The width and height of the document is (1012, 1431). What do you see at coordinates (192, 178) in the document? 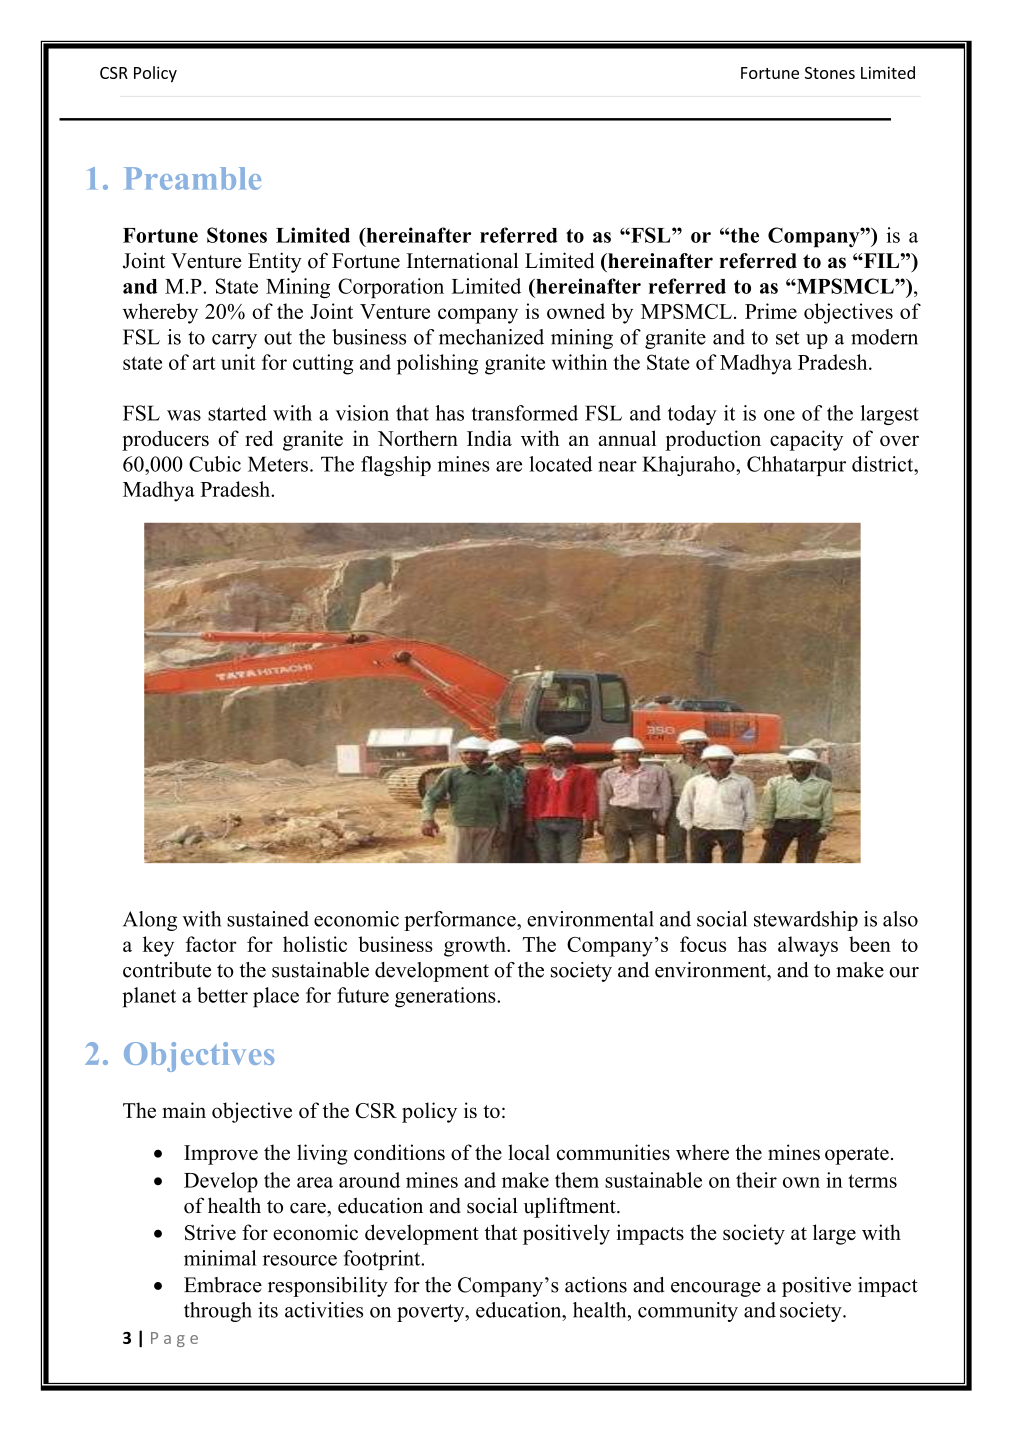
I see `Preamble` at bounding box center [192, 178].
